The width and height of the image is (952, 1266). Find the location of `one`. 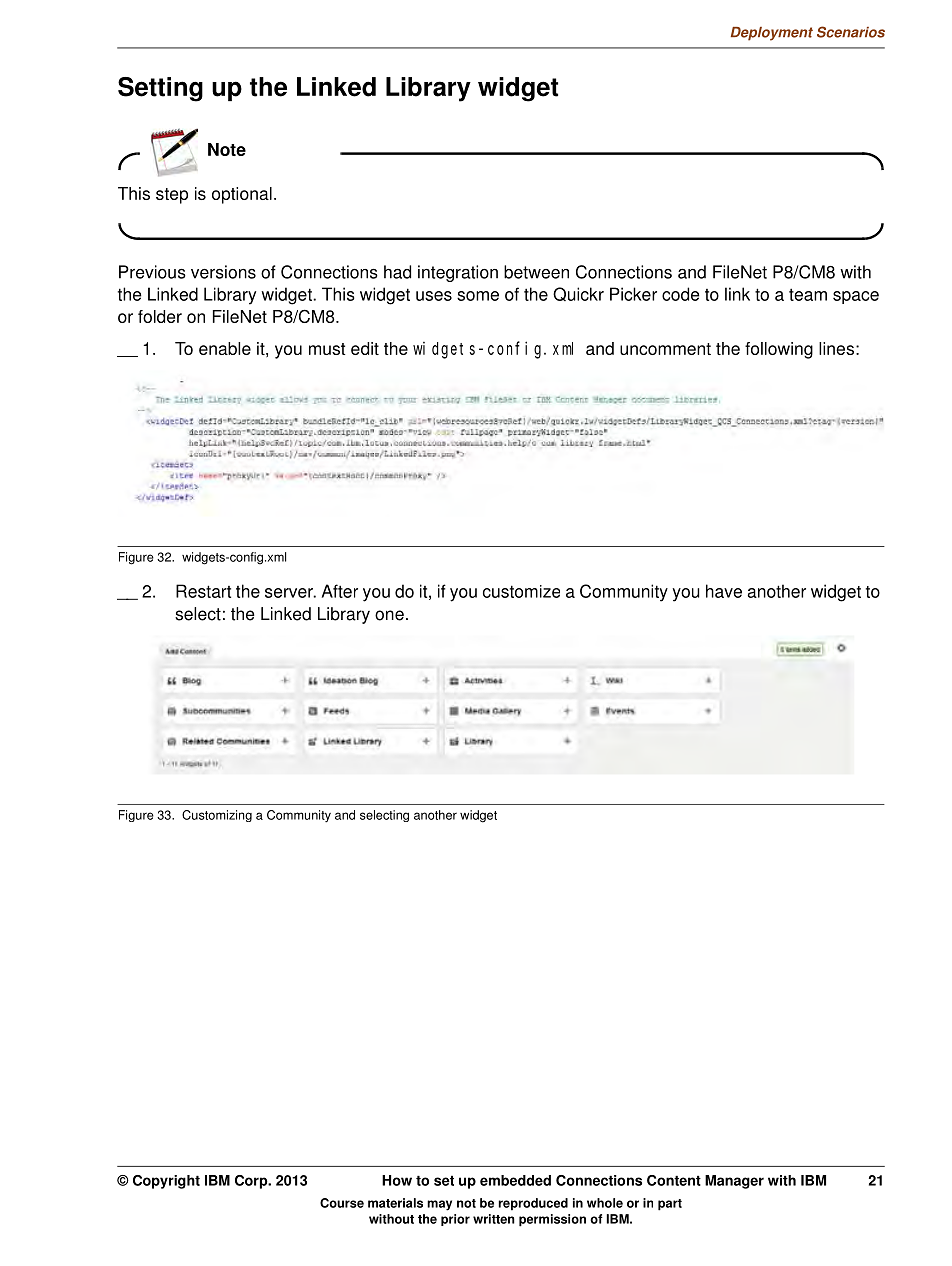

one is located at coordinates (389, 615).
